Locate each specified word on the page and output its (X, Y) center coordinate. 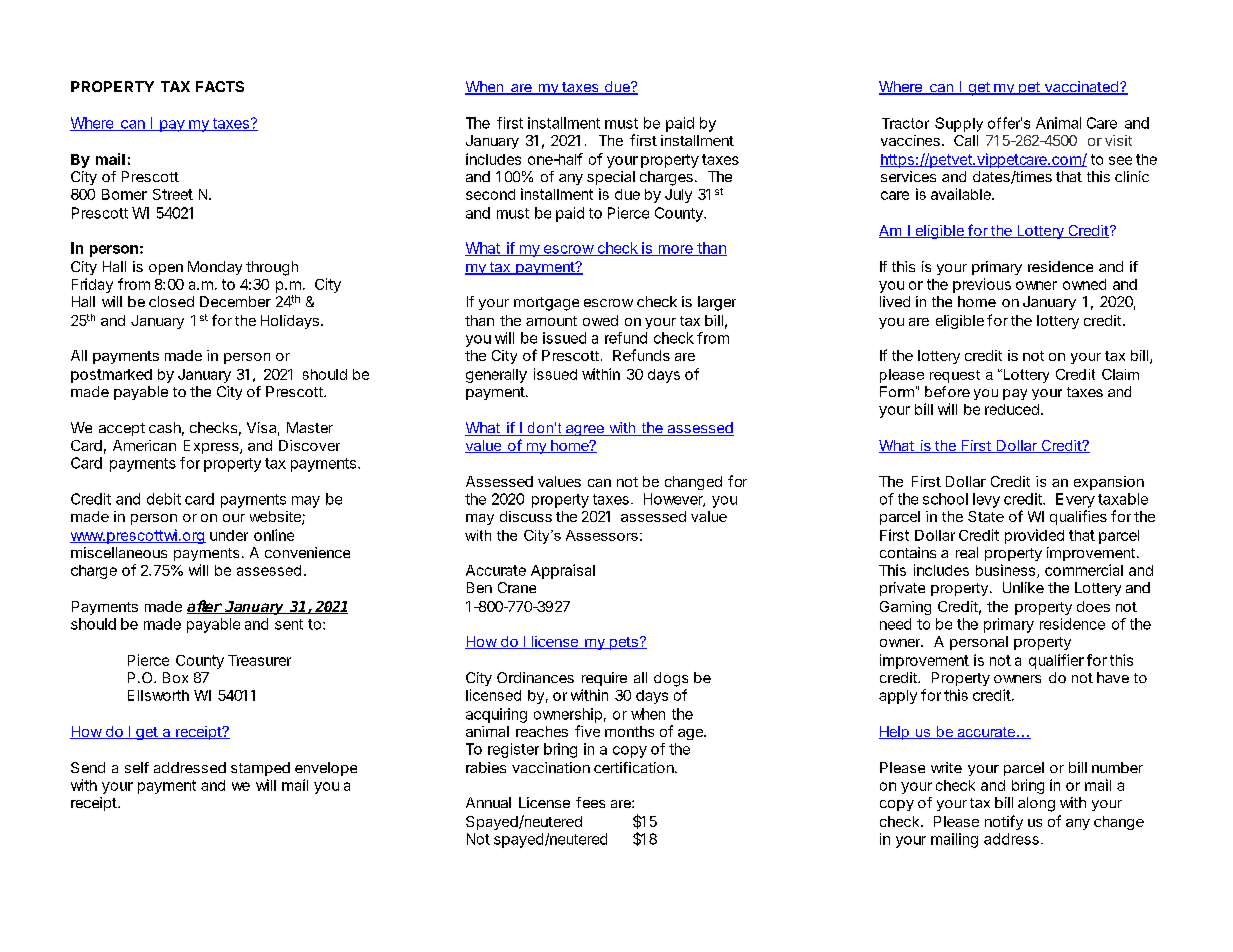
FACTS (220, 86)
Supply (959, 124)
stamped (260, 769)
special (611, 178)
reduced (1012, 409)
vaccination (551, 767)
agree (585, 430)
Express (212, 447)
